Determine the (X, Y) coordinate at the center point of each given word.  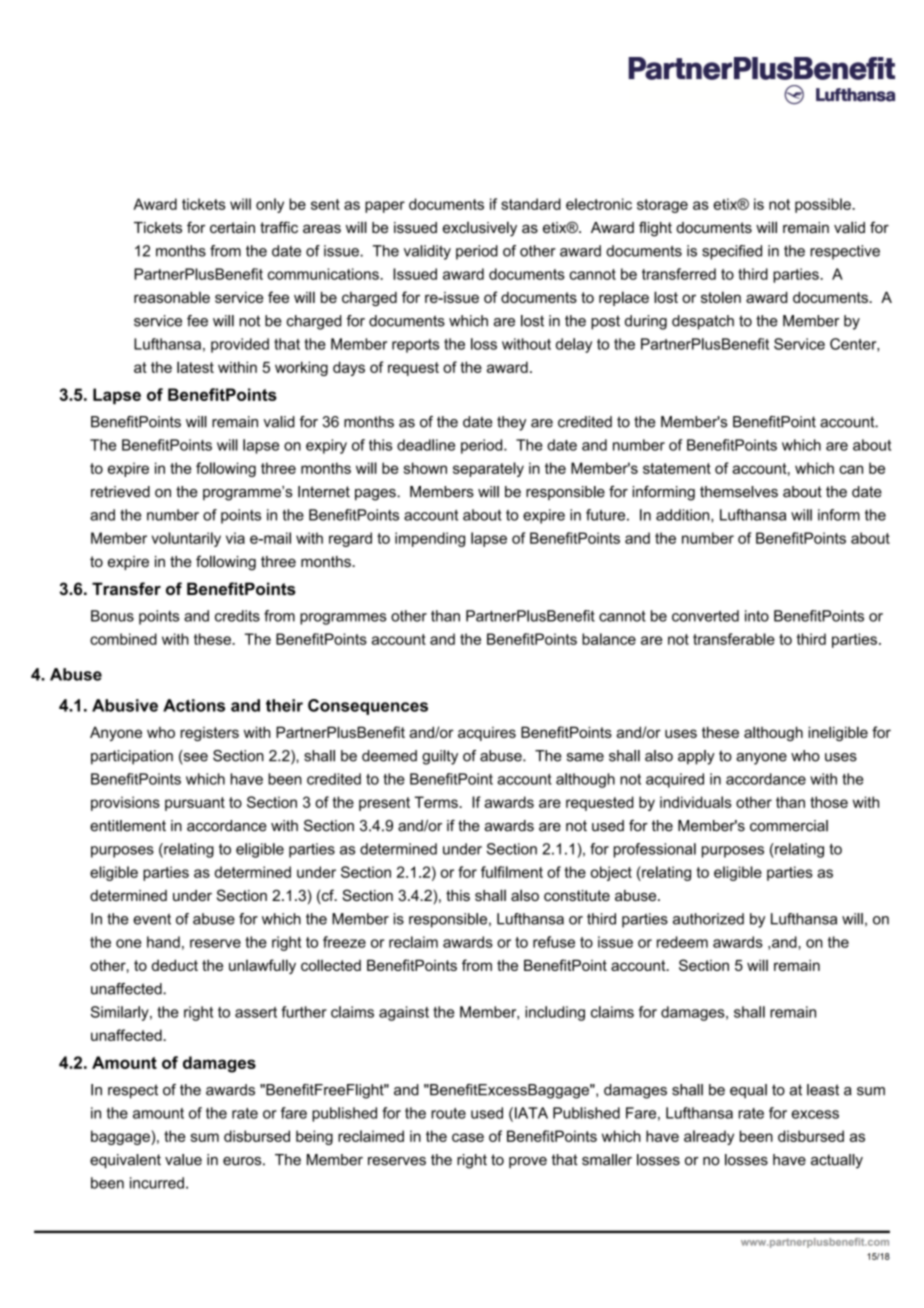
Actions (194, 705)
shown (425, 468)
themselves (739, 492)
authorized (708, 919)
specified (732, 252)
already (709, 1137)
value (183, 1160)
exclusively (480, 229)
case (468, 1137)
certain (232, 227)
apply (696, 757)
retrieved (120, 492)
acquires (487, 734)
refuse (554, 942)
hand (163, 942)
